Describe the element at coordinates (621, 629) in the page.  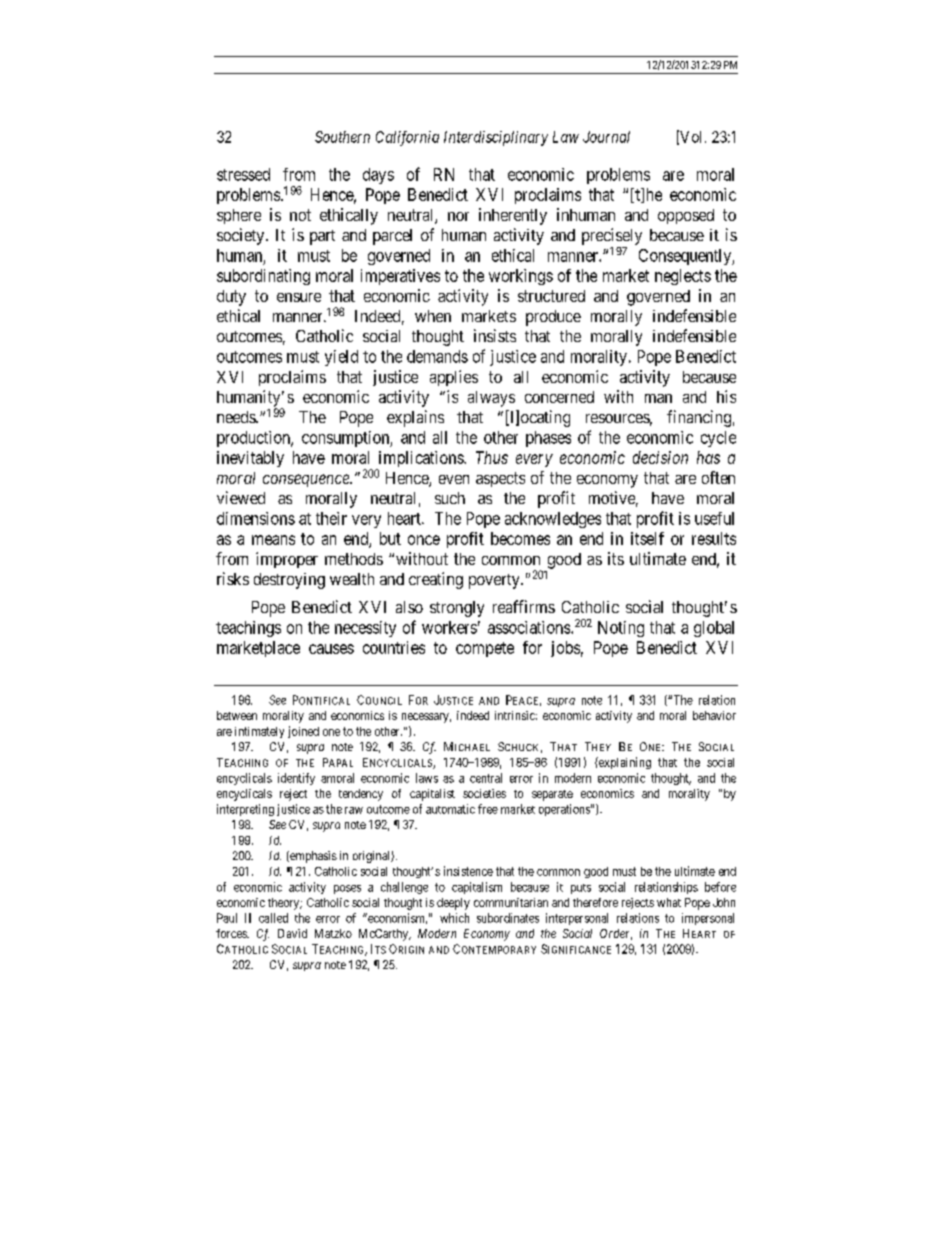
I see `Noting` at that location.
